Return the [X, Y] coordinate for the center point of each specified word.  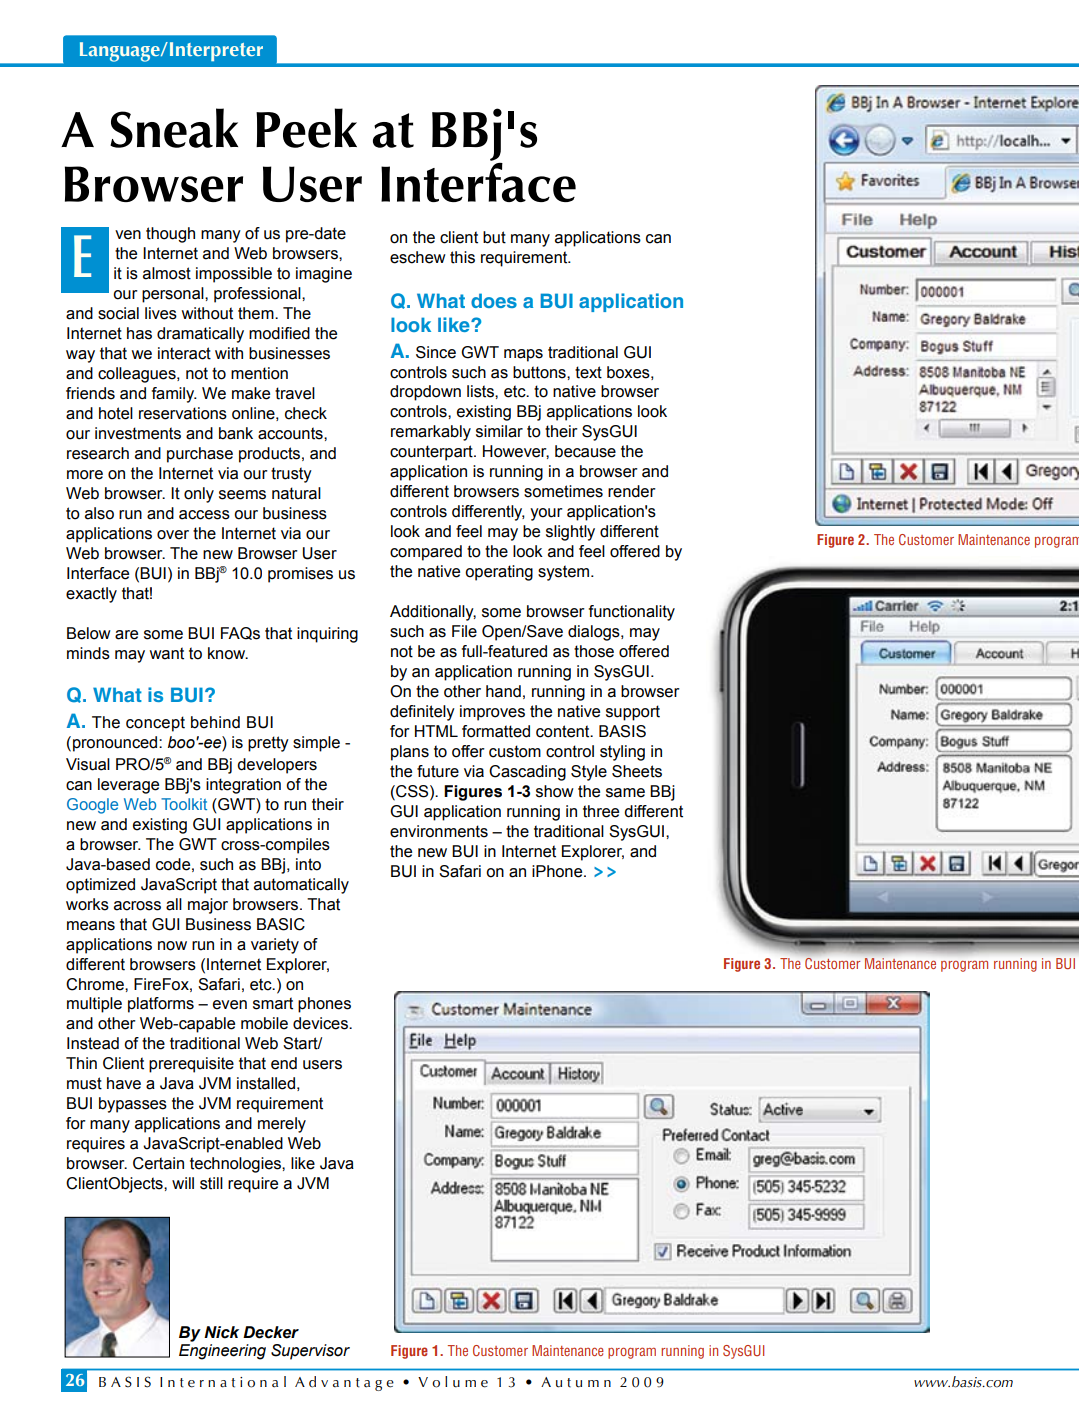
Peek [306, 128]
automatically [301, 886]
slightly [570, 533]
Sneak [174, 128]
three [601, 811]
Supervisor [310, 1352]
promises [300, 575]
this [462, 257]
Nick [221, 1332]
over [173, 535]
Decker [271, 1332]
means [91, 926]
